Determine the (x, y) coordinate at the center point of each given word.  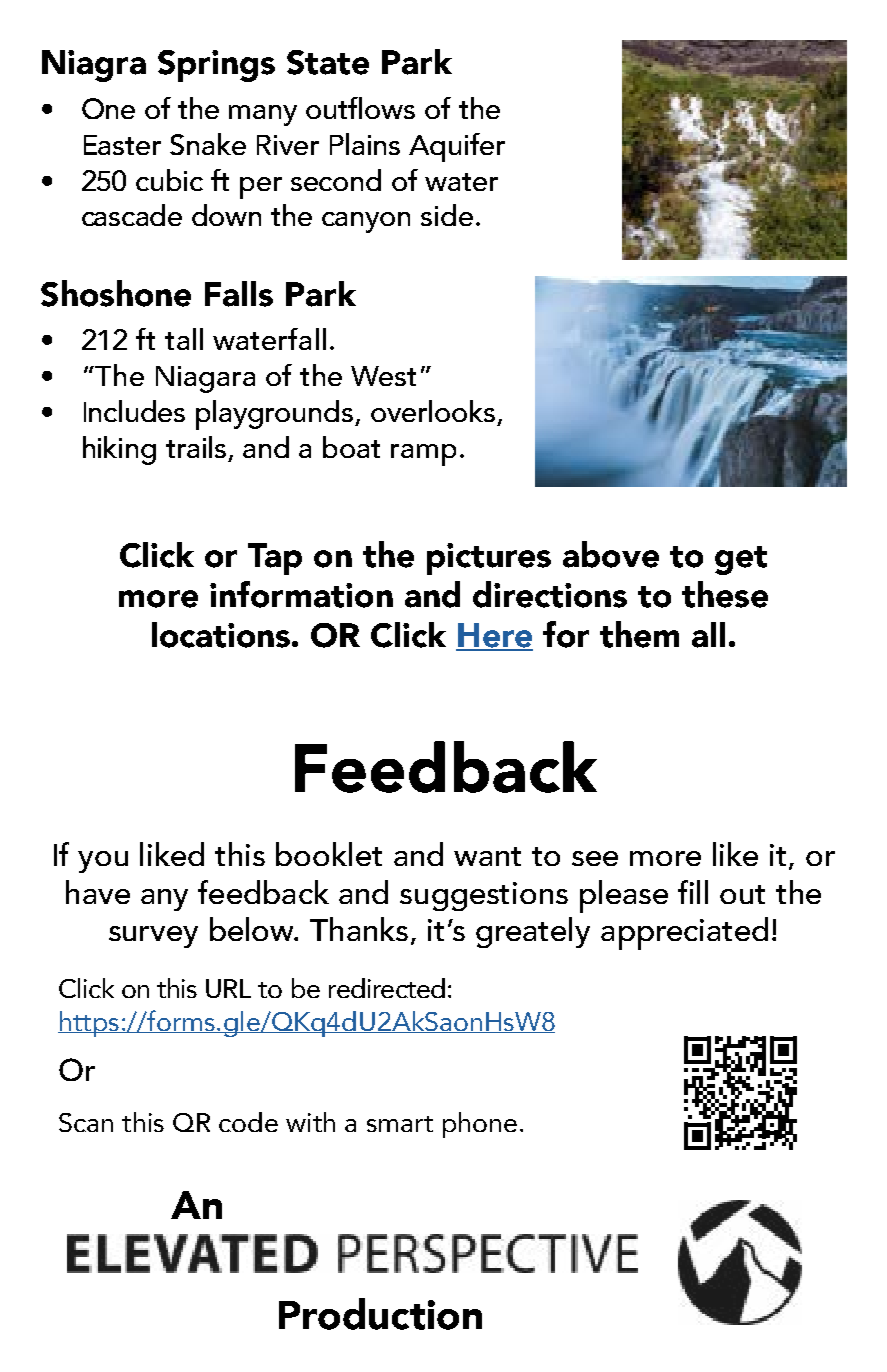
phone (480, 1125)
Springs (216, 66)
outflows (360, 108)
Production (380, 1314)
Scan (86, 1122)
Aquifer (457, 147)
